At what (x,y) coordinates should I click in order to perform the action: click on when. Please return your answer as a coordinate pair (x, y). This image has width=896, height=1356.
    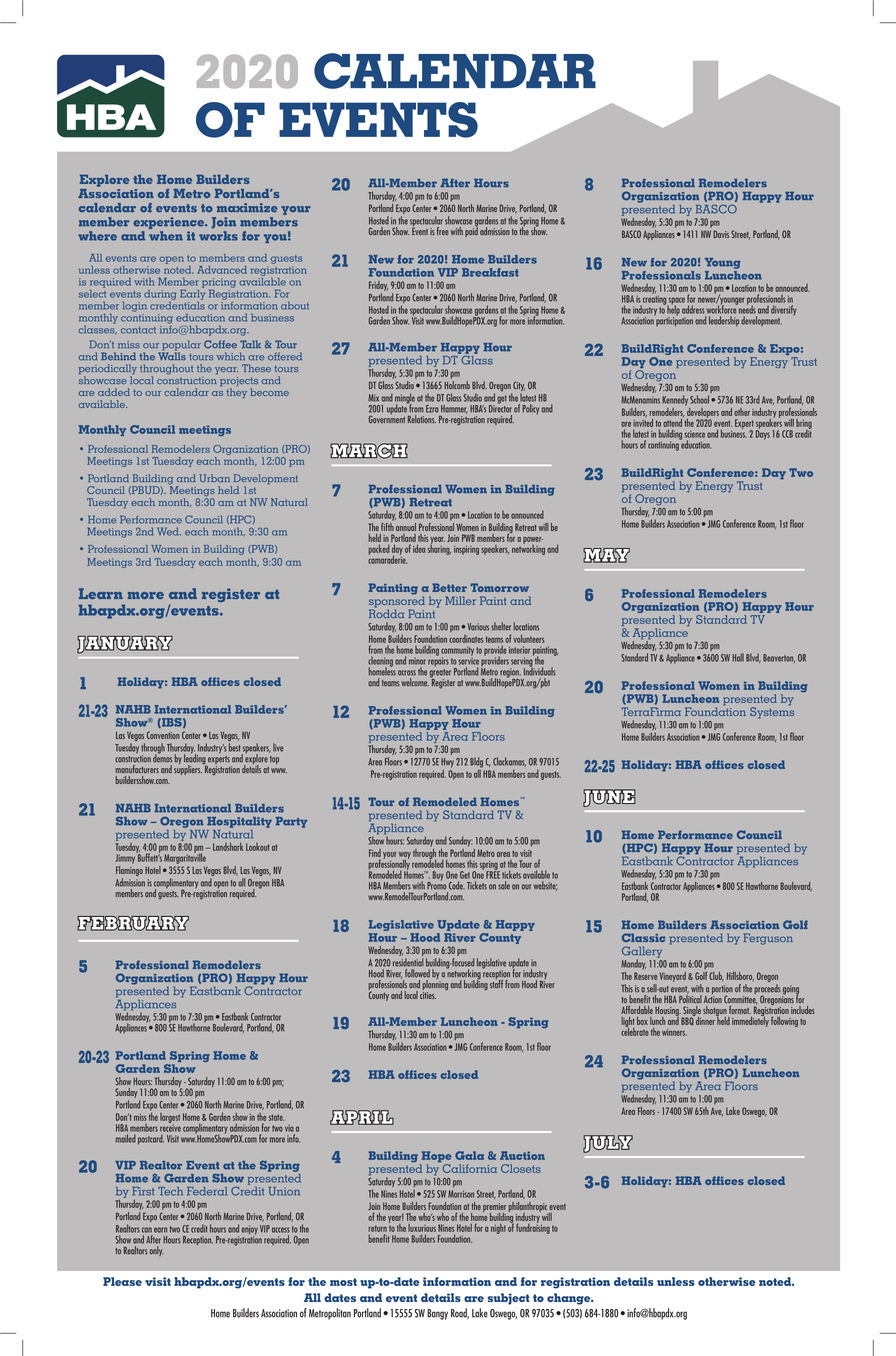
    Looking at the image, I should click on (166, 236).
